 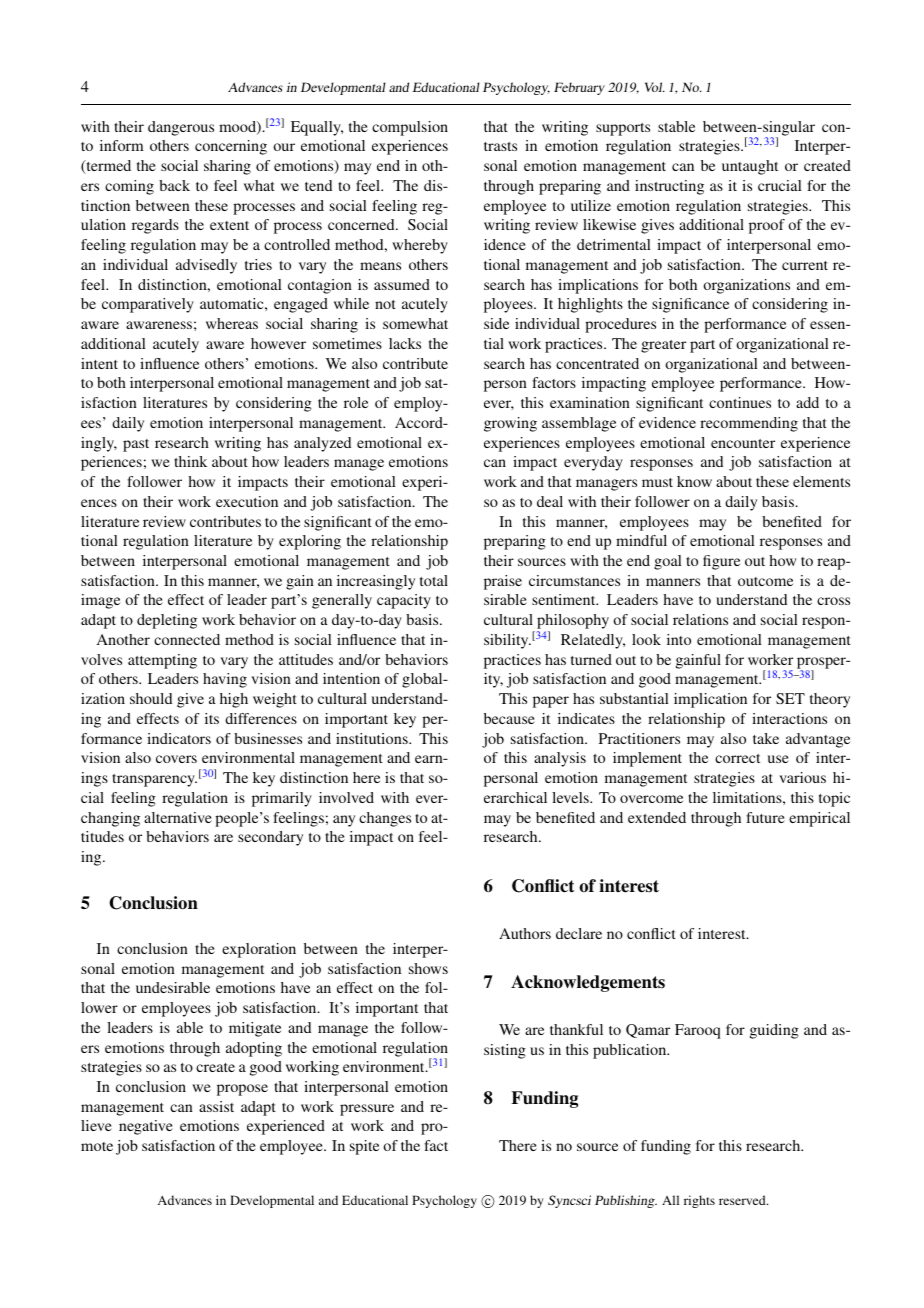 What do you see at coordinates (216, 1106) in the screenshot?
I see `assist` at bounding box center [216, 1106].
